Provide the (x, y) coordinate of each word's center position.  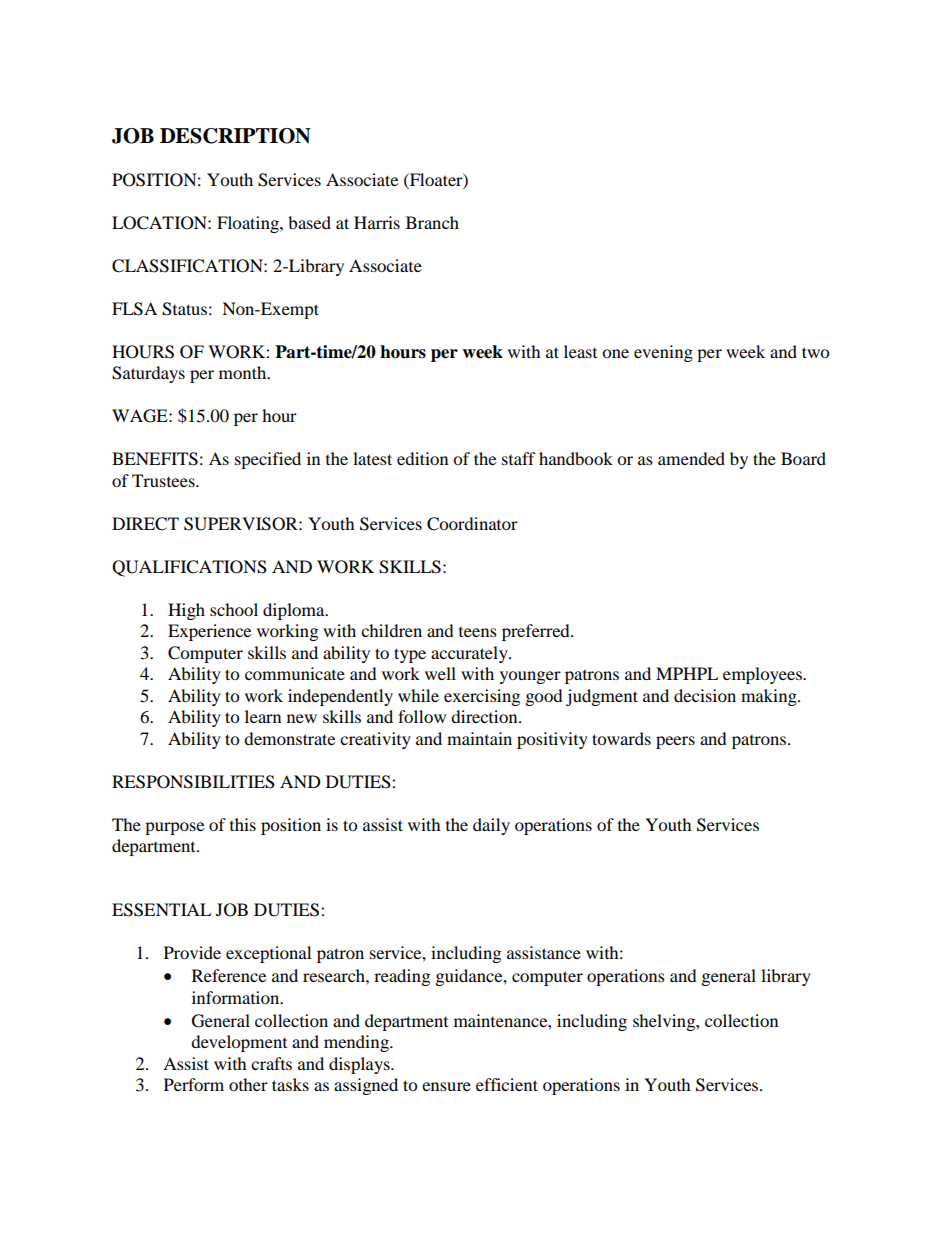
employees (763, 675)
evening (663, 353)
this (243, 824)
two (815, 352)
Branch (432, 222)
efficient (507, 1084)
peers (675, 742)
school (234, 609)
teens (478, 632)
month (244, 372)
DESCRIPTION (235, 136)
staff (519, 458)
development (239, 1043)
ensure (446, 1086)
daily (491, 826)
